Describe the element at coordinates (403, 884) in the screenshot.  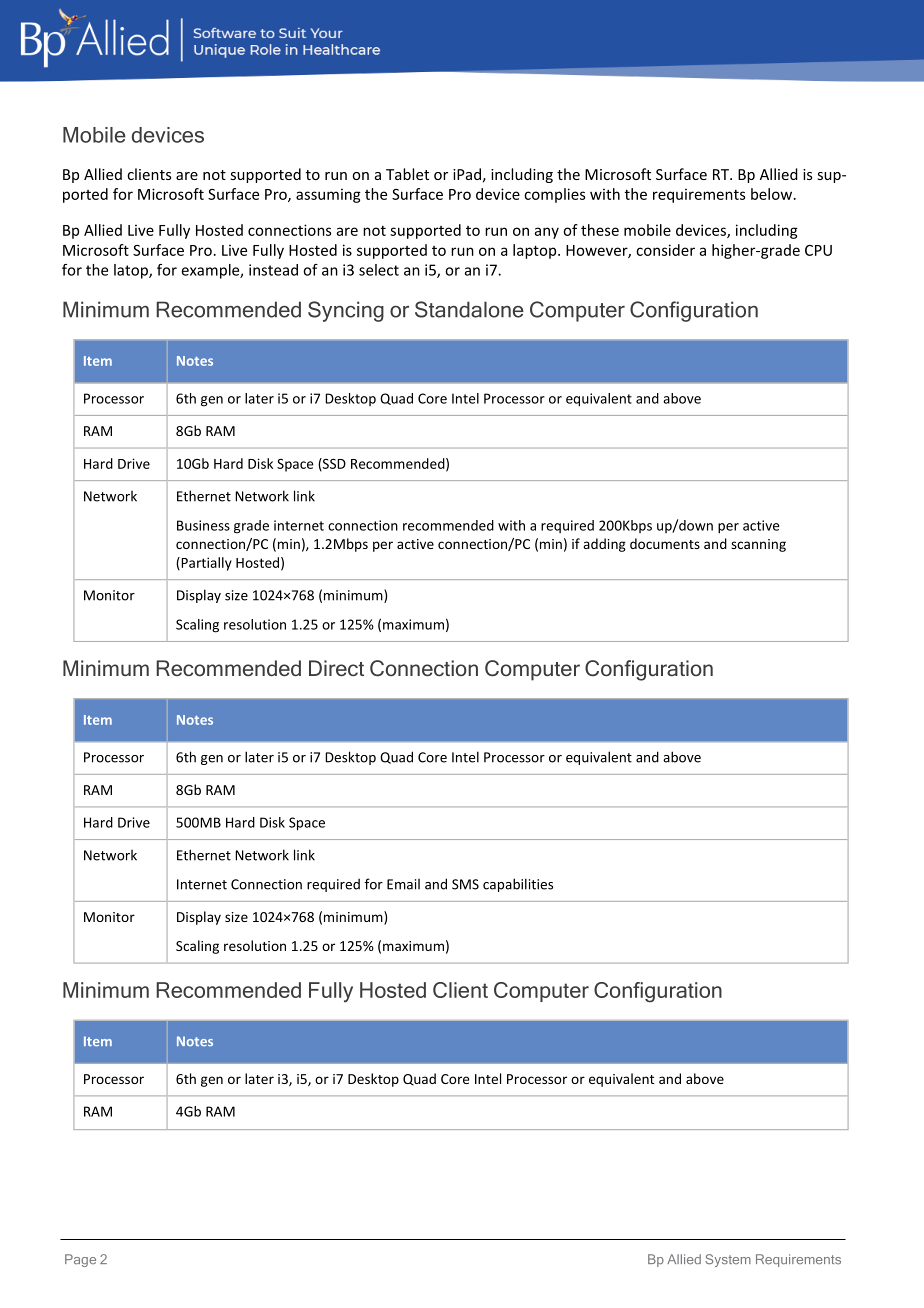
I see `Email` at that location.
